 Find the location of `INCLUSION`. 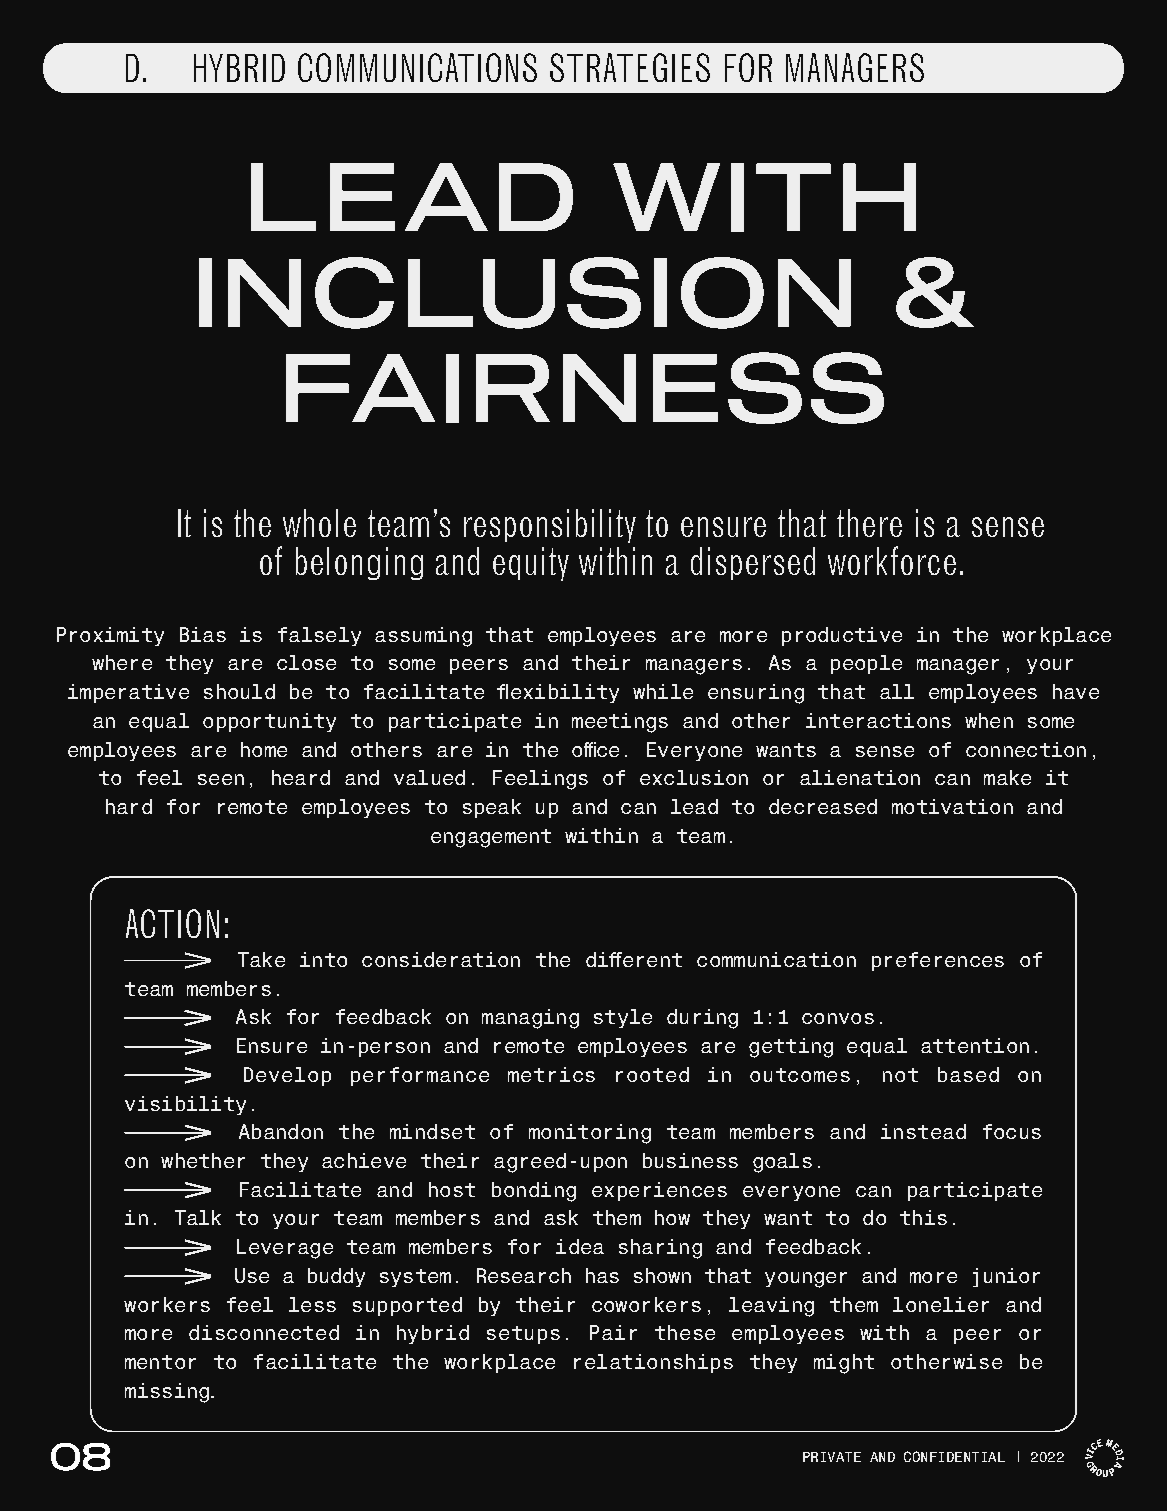

INCLUSION is located at coordinates (525, 293).
